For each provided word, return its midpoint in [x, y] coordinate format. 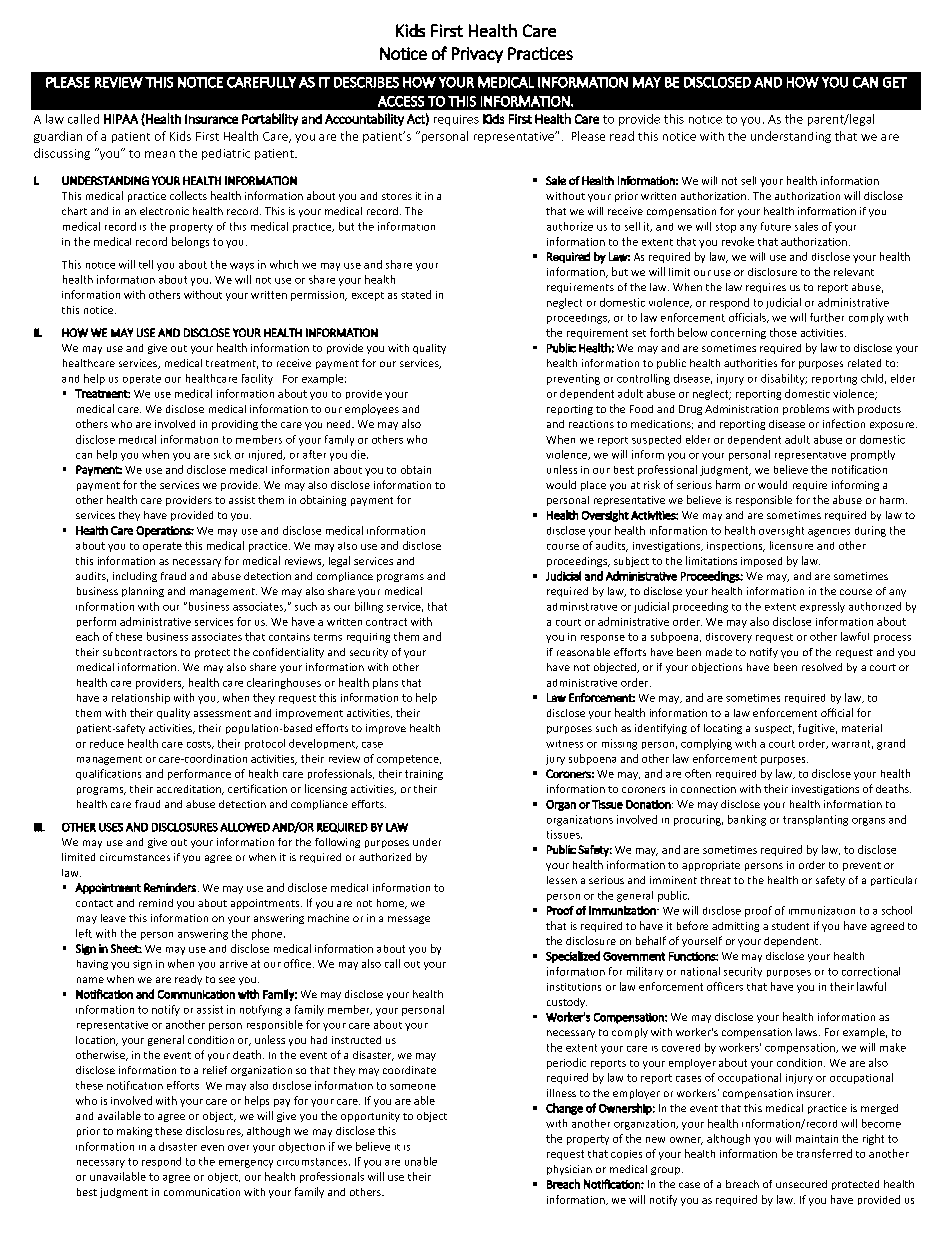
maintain [817, 1139]
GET [895, 82]
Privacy [477, 55]
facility [257, 379]
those [783, 332]
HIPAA [121, 119]
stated [416, 294]
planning [143, 592]
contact [94, 903]
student [790, 926]
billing [369, 607]
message [409, 920]
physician [569, 1170]
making [134, 1132]
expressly [822, 607]
